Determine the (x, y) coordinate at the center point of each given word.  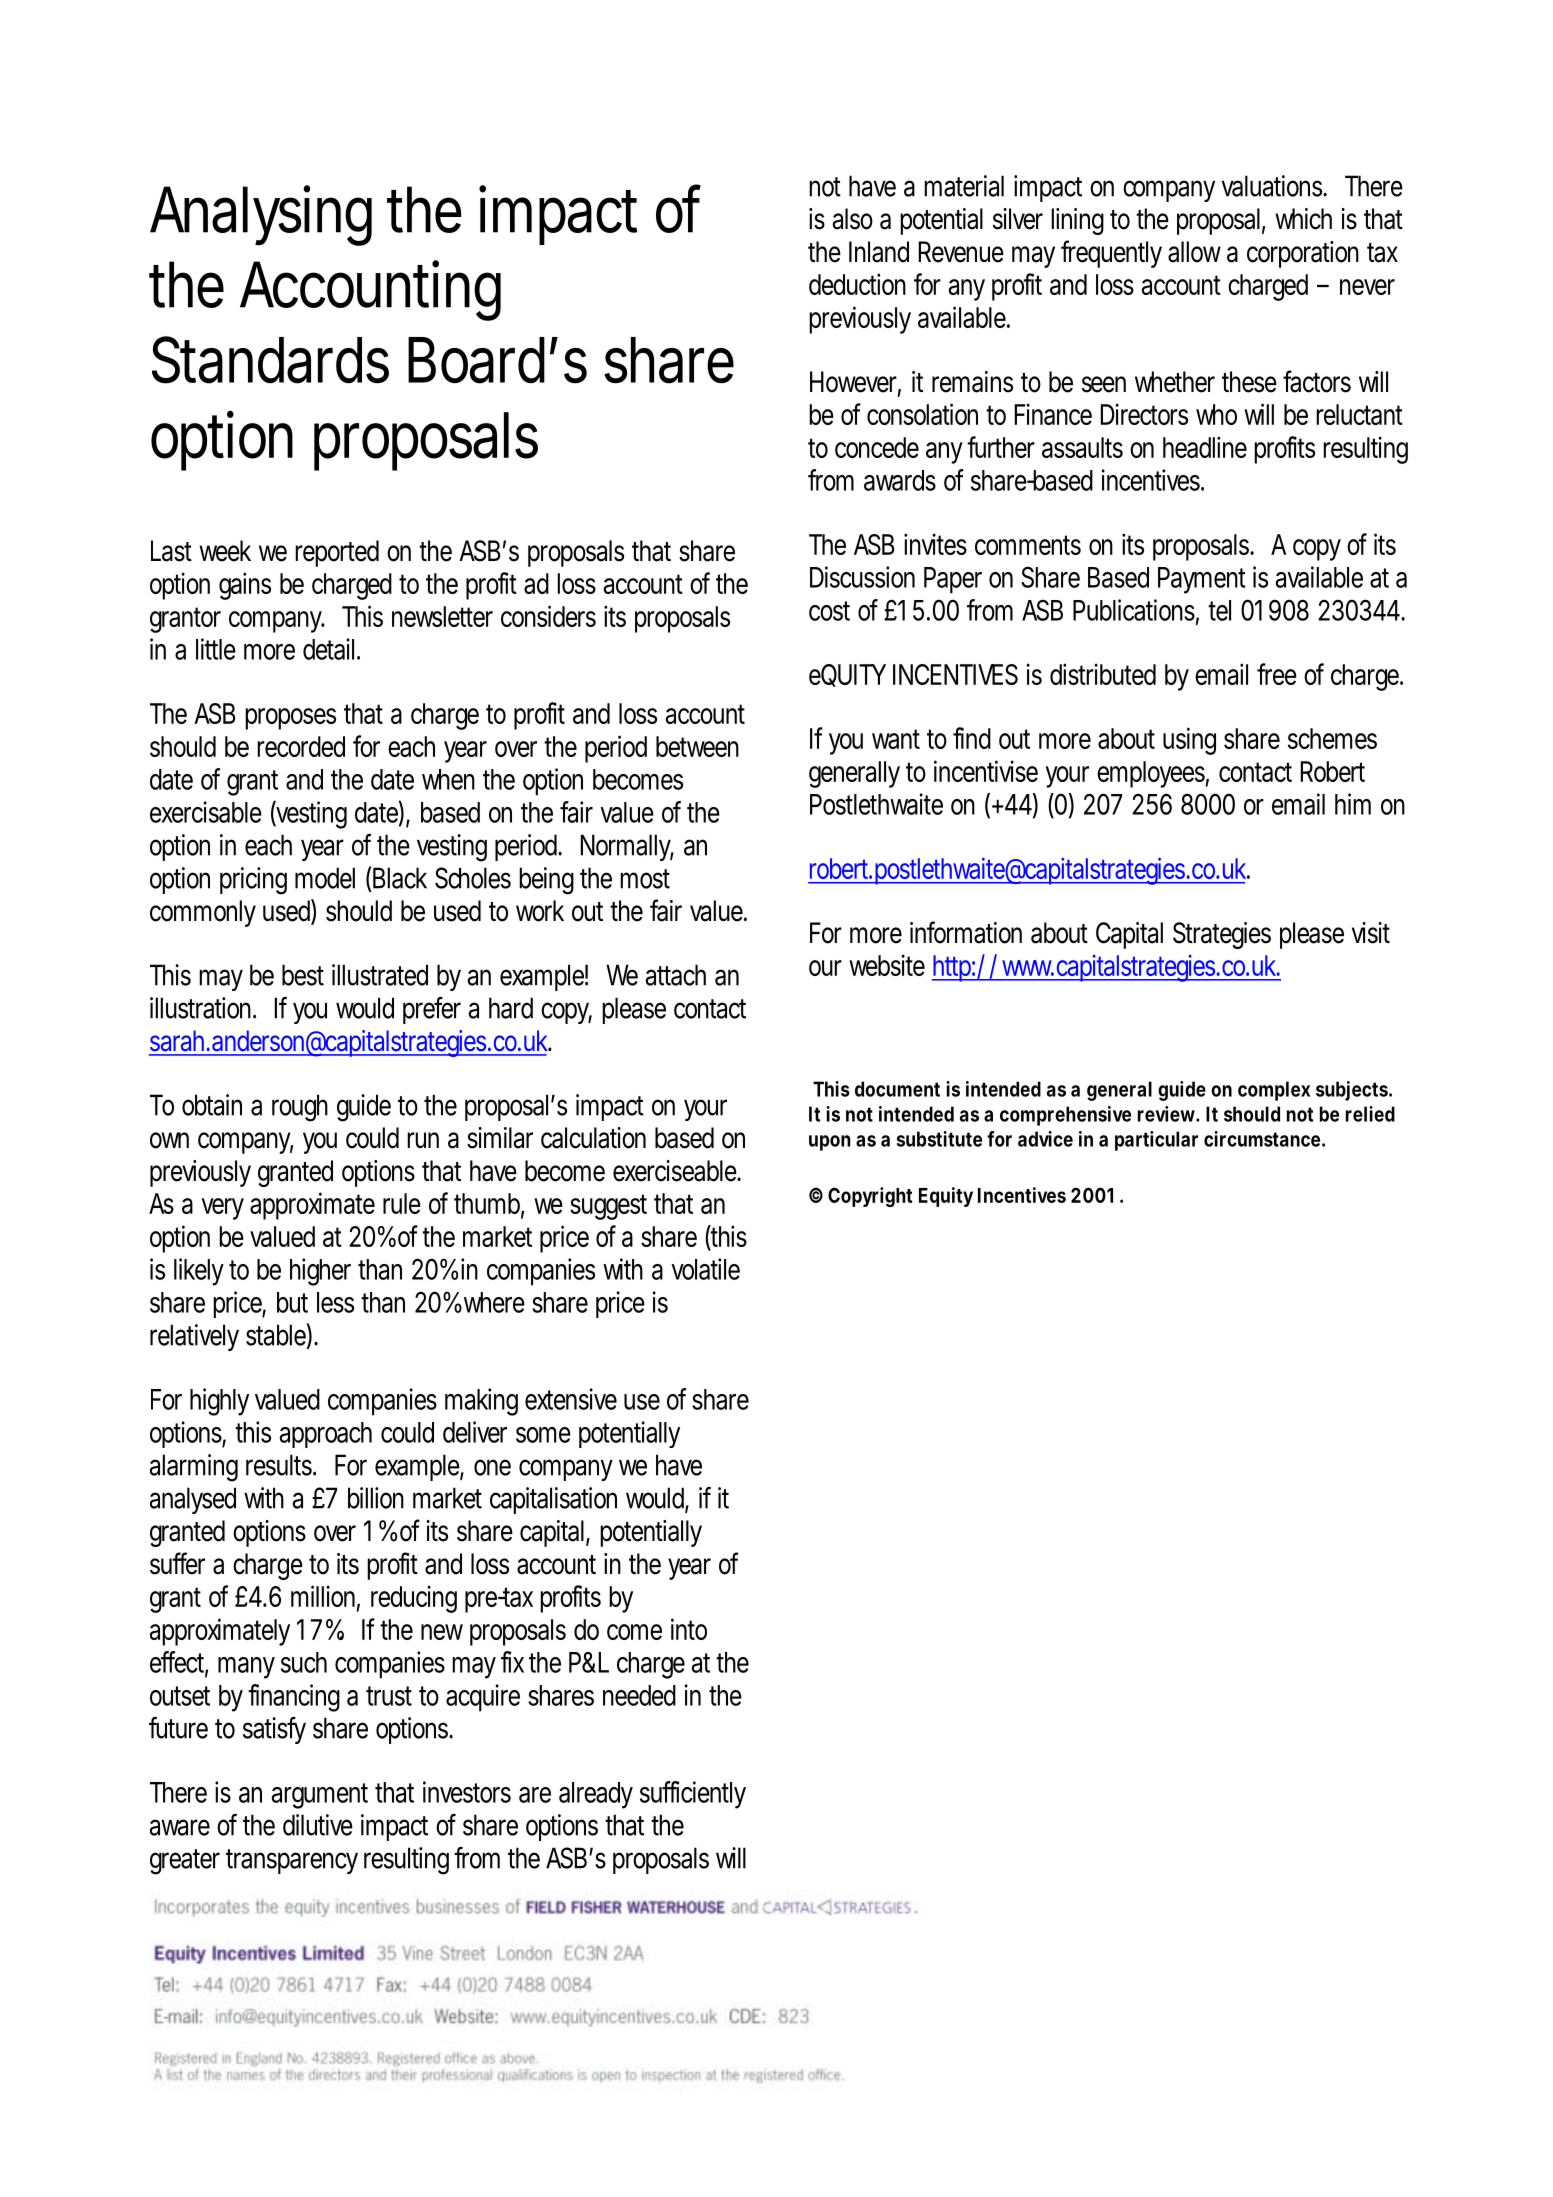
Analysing (261, 215)
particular (1156, 1141)
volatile (705, 1269)
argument (320, 1796)
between (697, 746)
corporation (1303, 254)
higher (320, 1272)
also (853, 219)
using (1189, 741)
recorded (301, 746)
